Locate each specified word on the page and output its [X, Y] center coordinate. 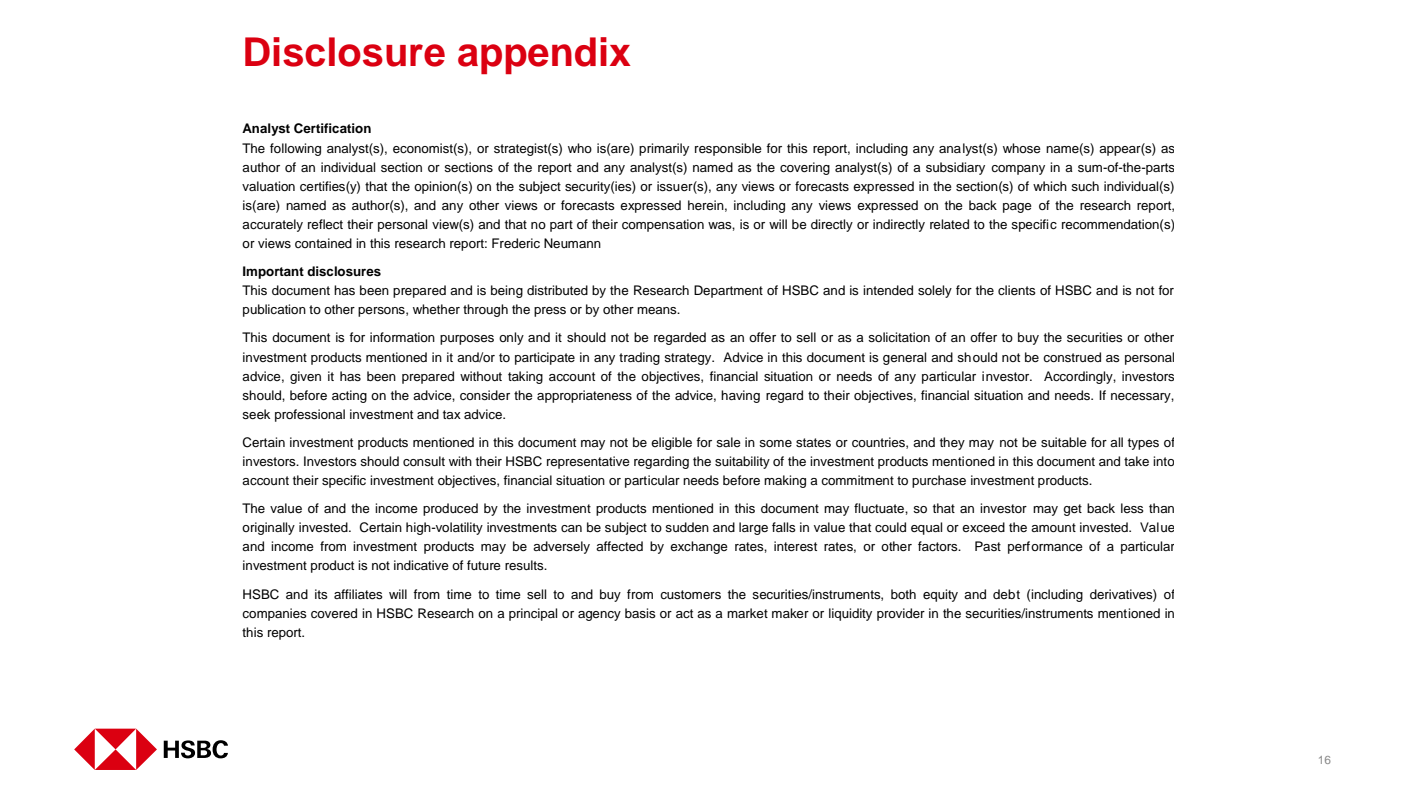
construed [1072, 357]
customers [690, 594]
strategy [689, 359]
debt [1006, 594]
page [1017, 208]
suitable [1064, 442]
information [402, 337]
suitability [742, 462]
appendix [544, 55]
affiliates [358, 594]
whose [1022, 148]
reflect [325, 224]
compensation [663, 225]
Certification [332, 128]
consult [424, 461]
